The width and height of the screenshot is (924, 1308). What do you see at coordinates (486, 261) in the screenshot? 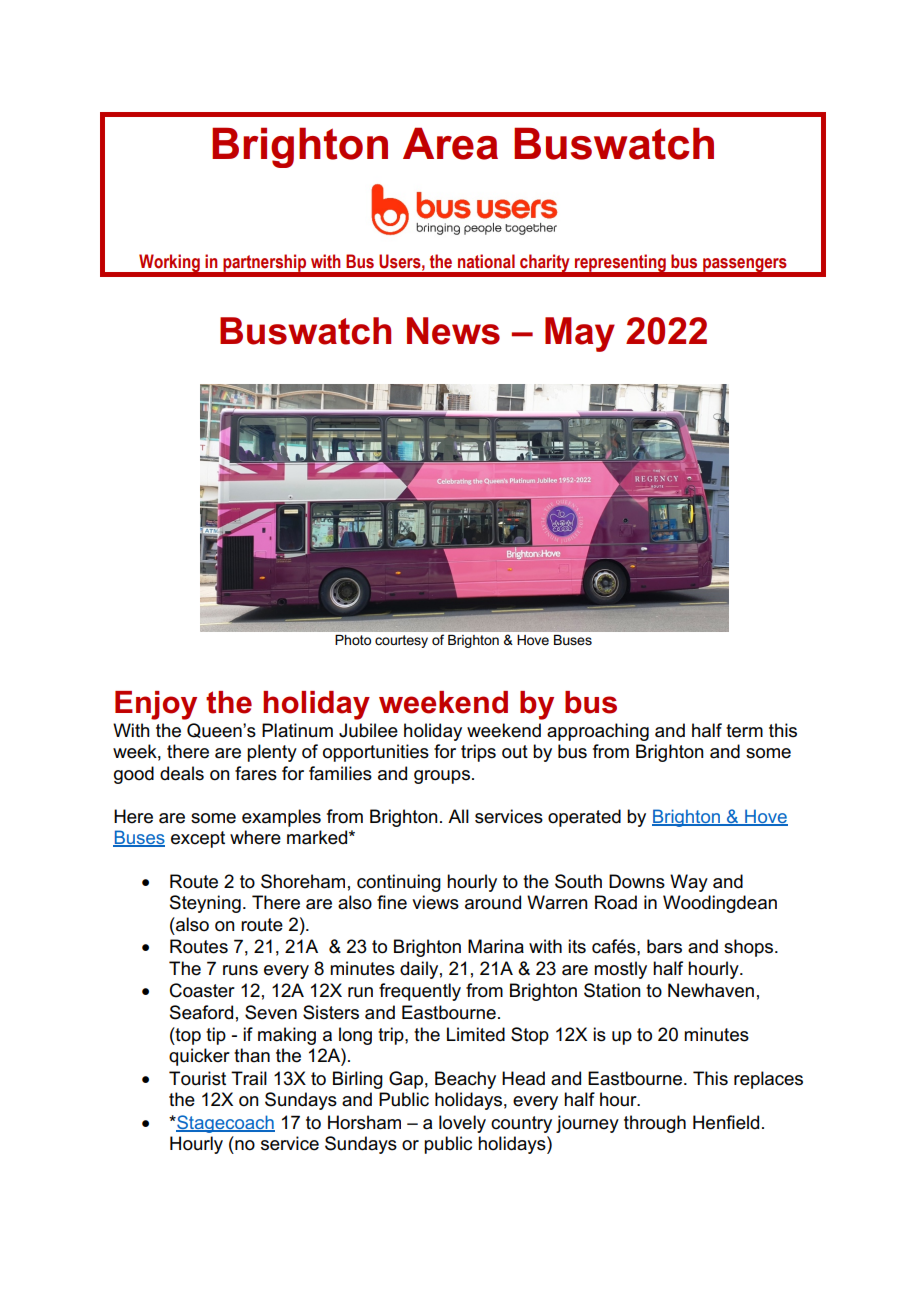
I see `national` at bounding box center [486, 261].
